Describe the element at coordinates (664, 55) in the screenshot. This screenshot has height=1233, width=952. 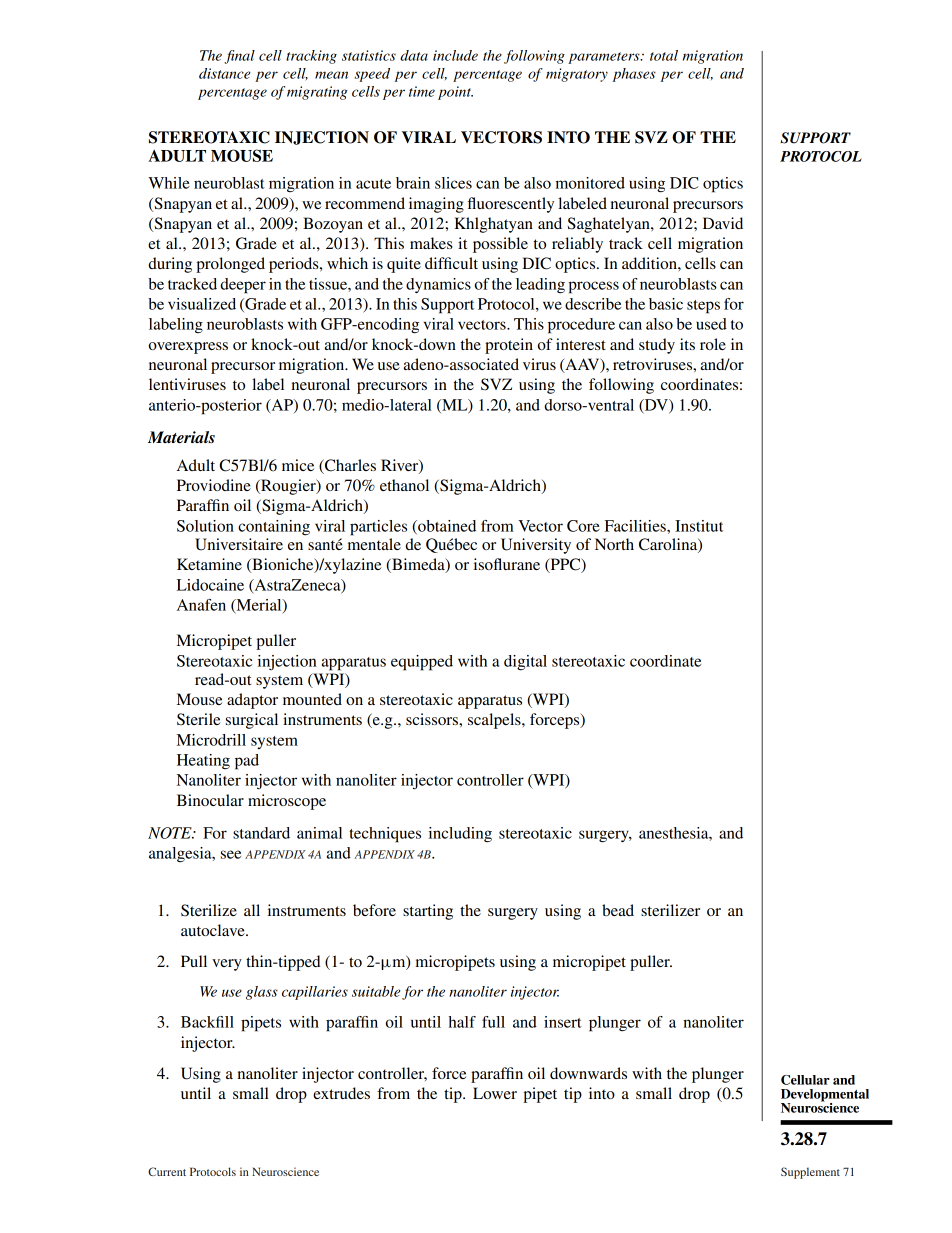
I see `total` at that location.
